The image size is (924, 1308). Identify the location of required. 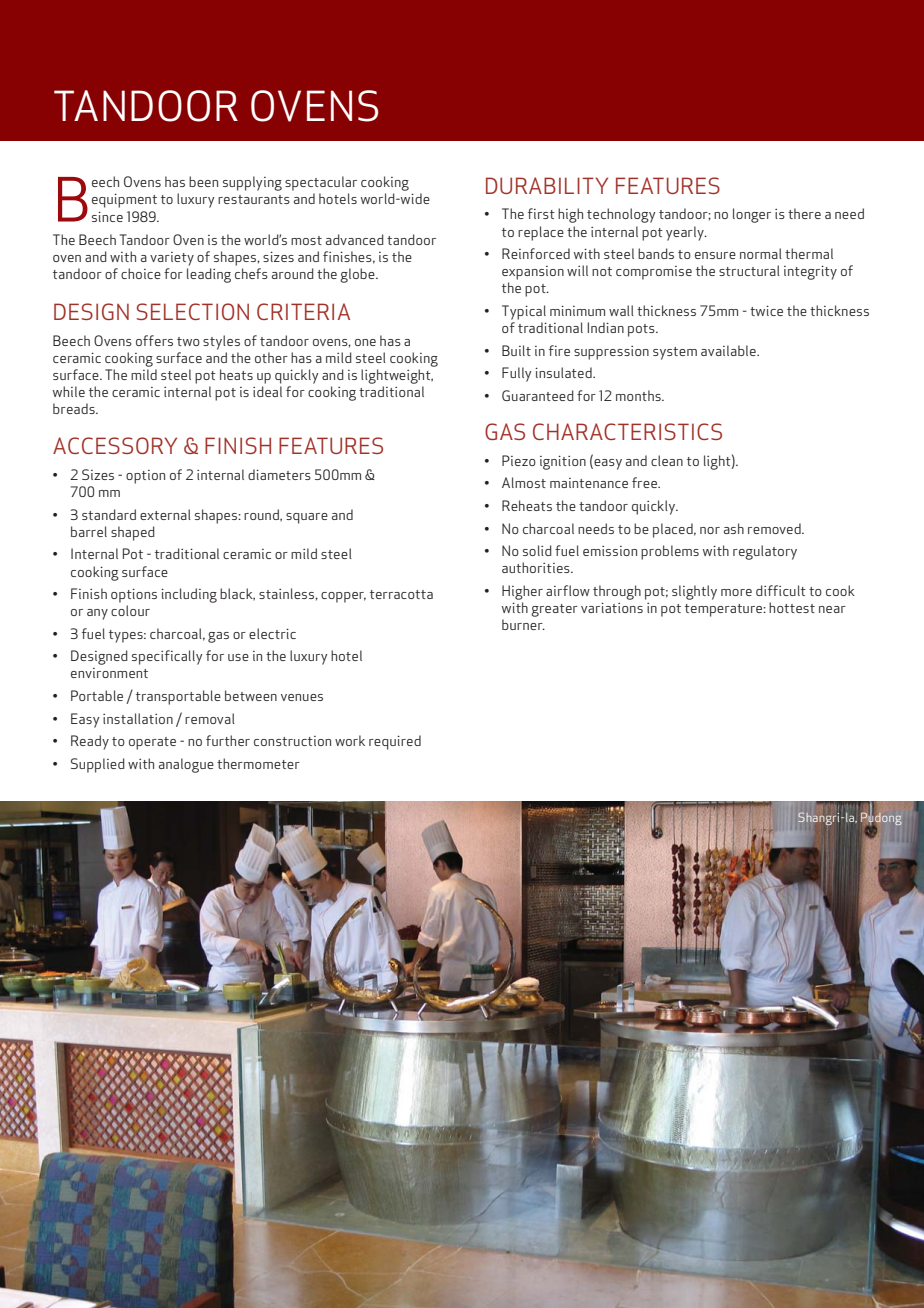
(395, 742).
